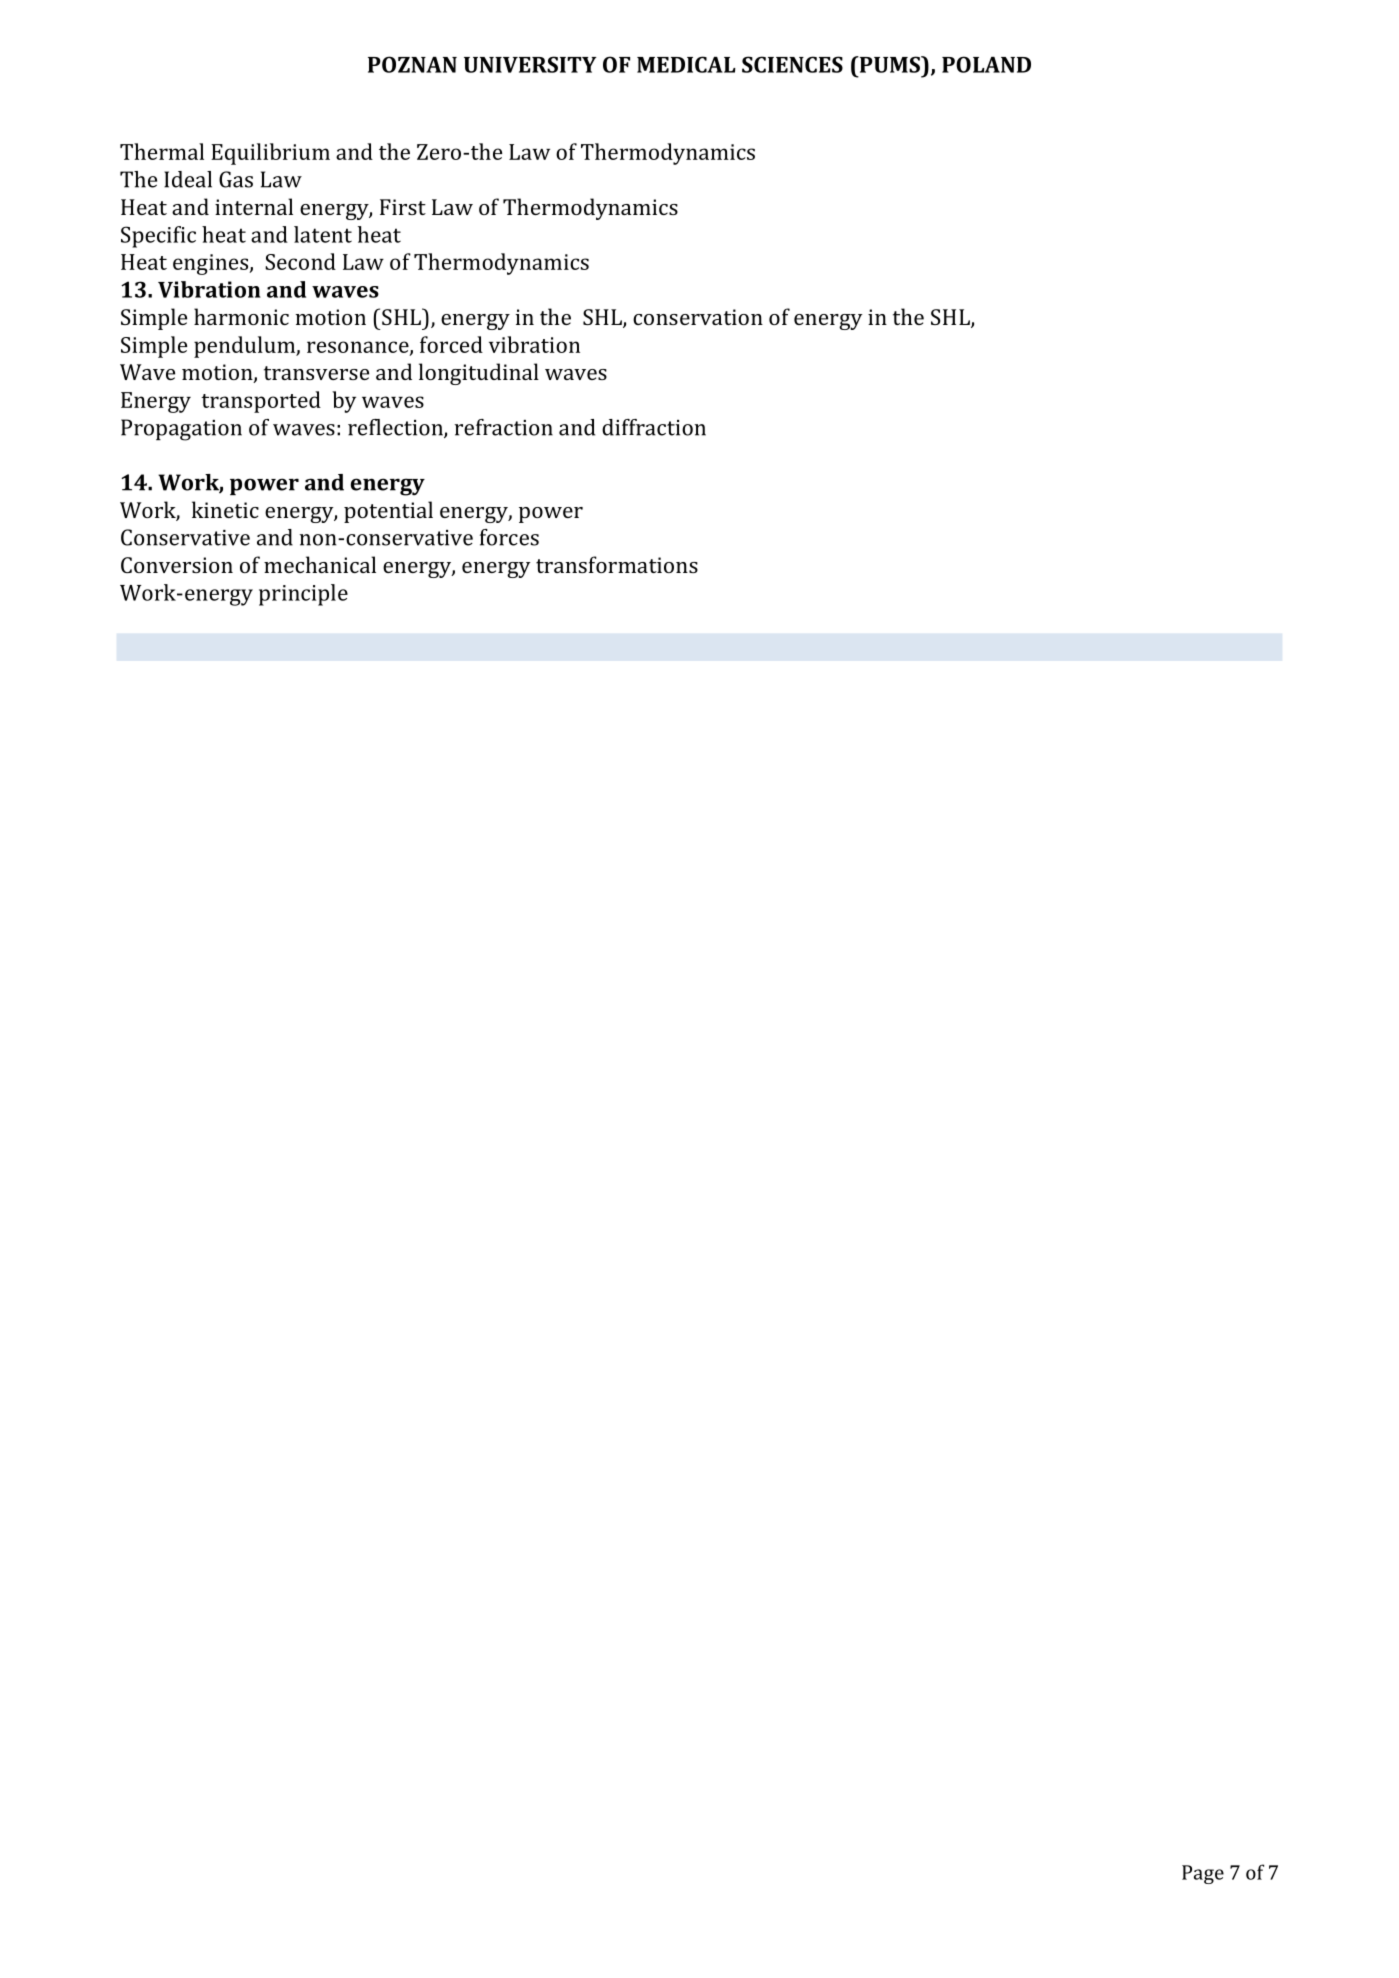 This screenshot has height=1978, width=1399. Describe the element at coordinates (270, 154) in the screenshot. I see `Equilibrium` at that location.
